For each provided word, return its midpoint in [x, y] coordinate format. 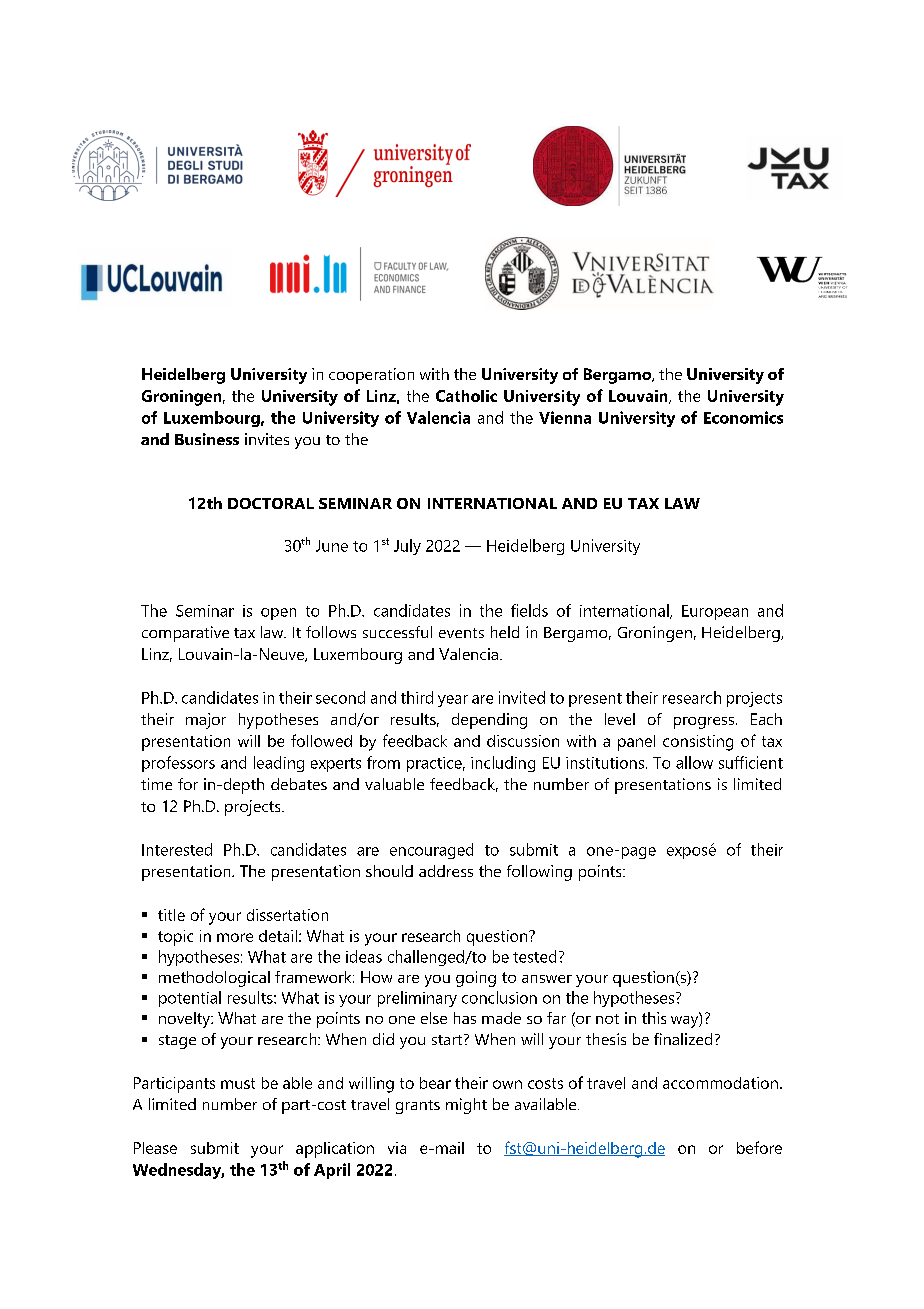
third [417, 697]
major [206, 721]
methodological [214, 979]
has [465, 1018]
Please [155, 1148]
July [407, 547]
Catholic [466, 396]
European [715, 612]
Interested [177, 849]
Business [207, 439]
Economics [743, 417]
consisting [698, 743]
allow [694, 762]
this [654, 1018]
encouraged [431, 851]
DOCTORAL [271, 503]
